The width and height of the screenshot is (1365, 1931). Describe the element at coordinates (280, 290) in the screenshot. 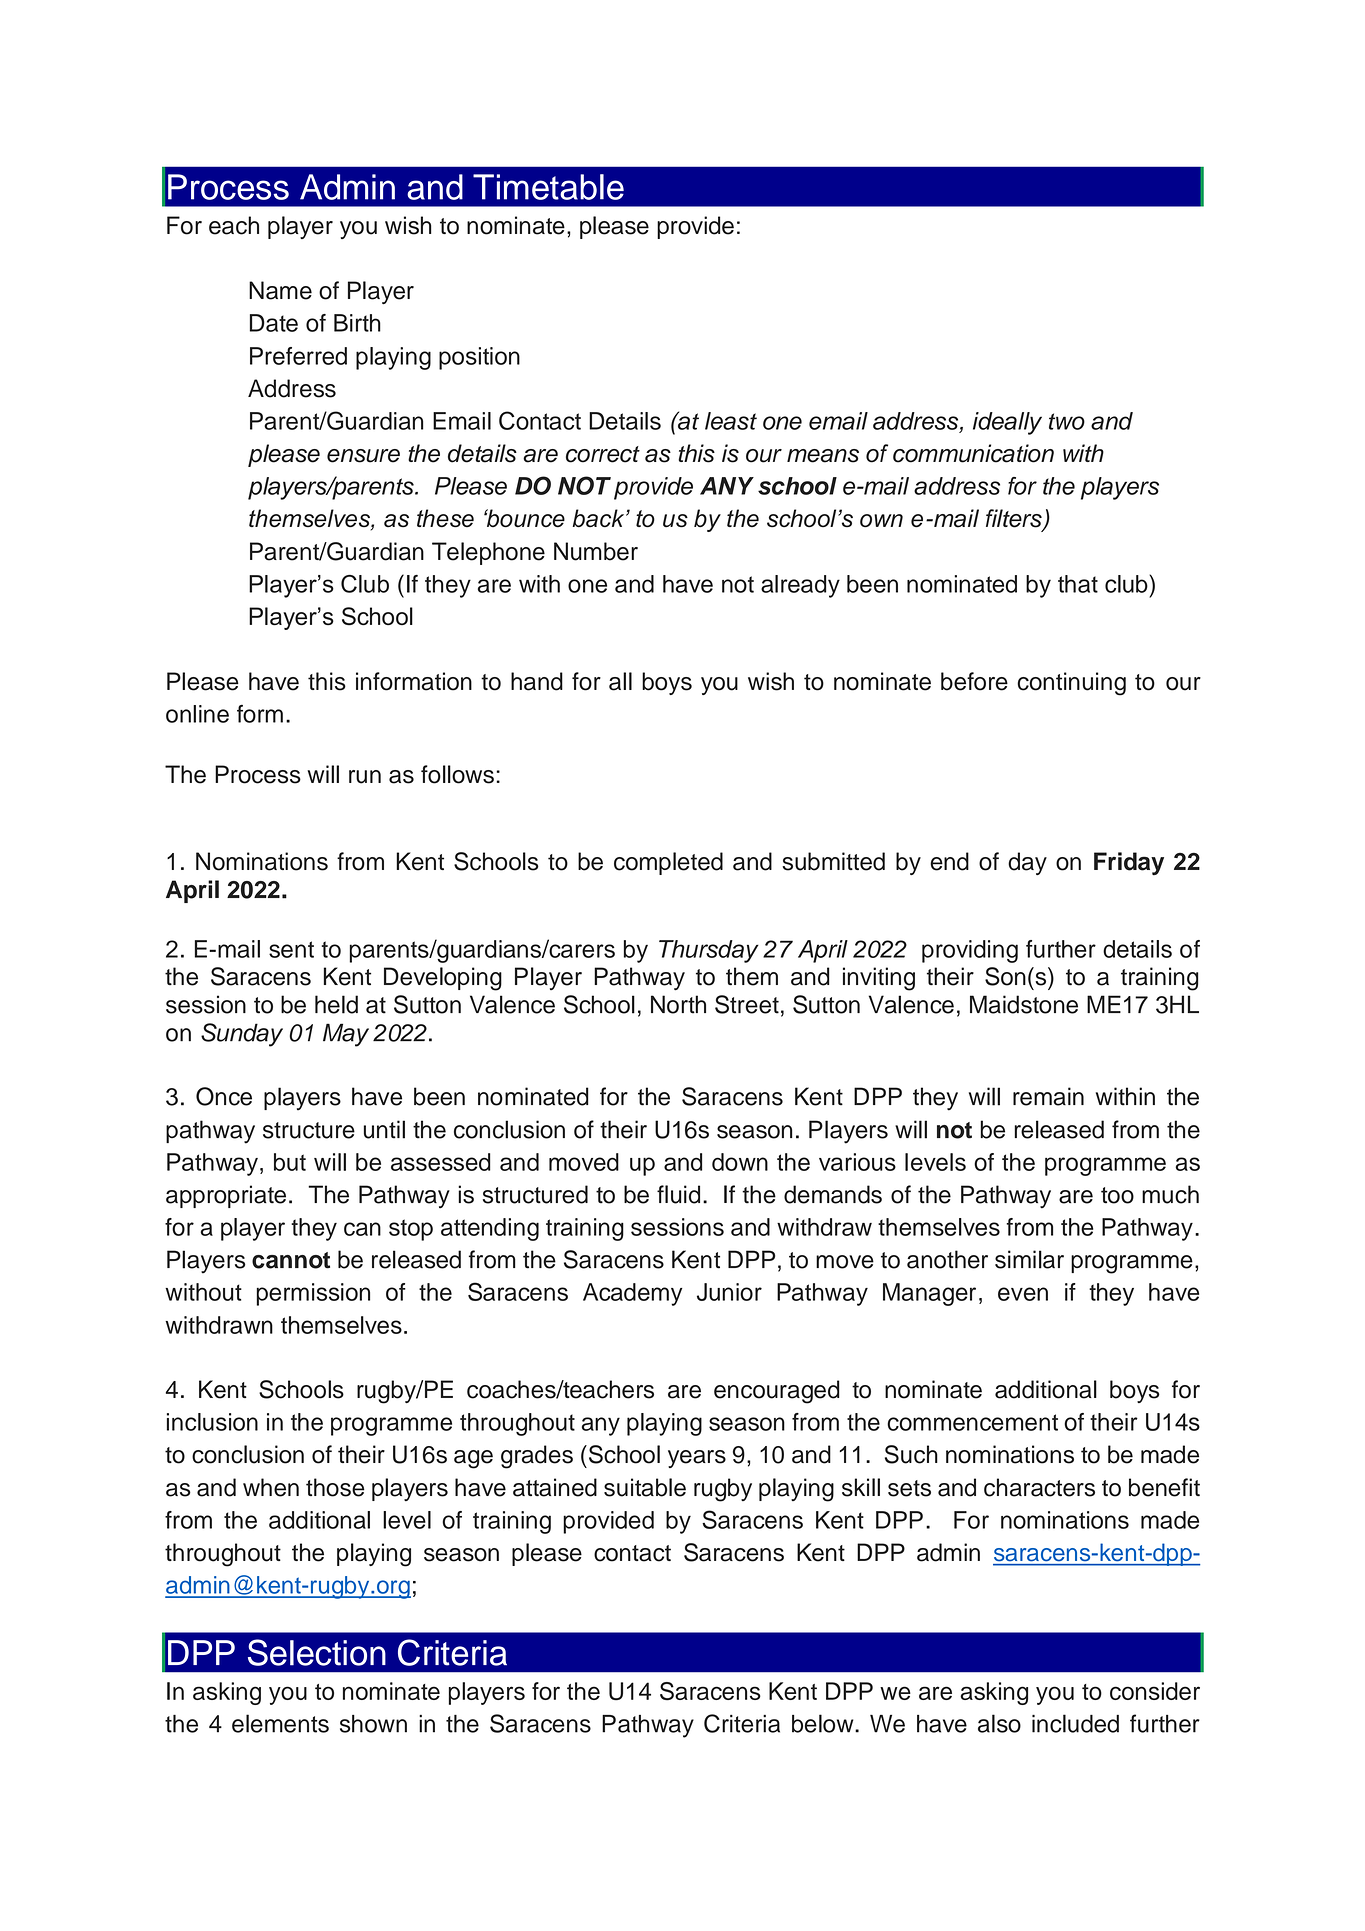

I see `Name` at that location.
